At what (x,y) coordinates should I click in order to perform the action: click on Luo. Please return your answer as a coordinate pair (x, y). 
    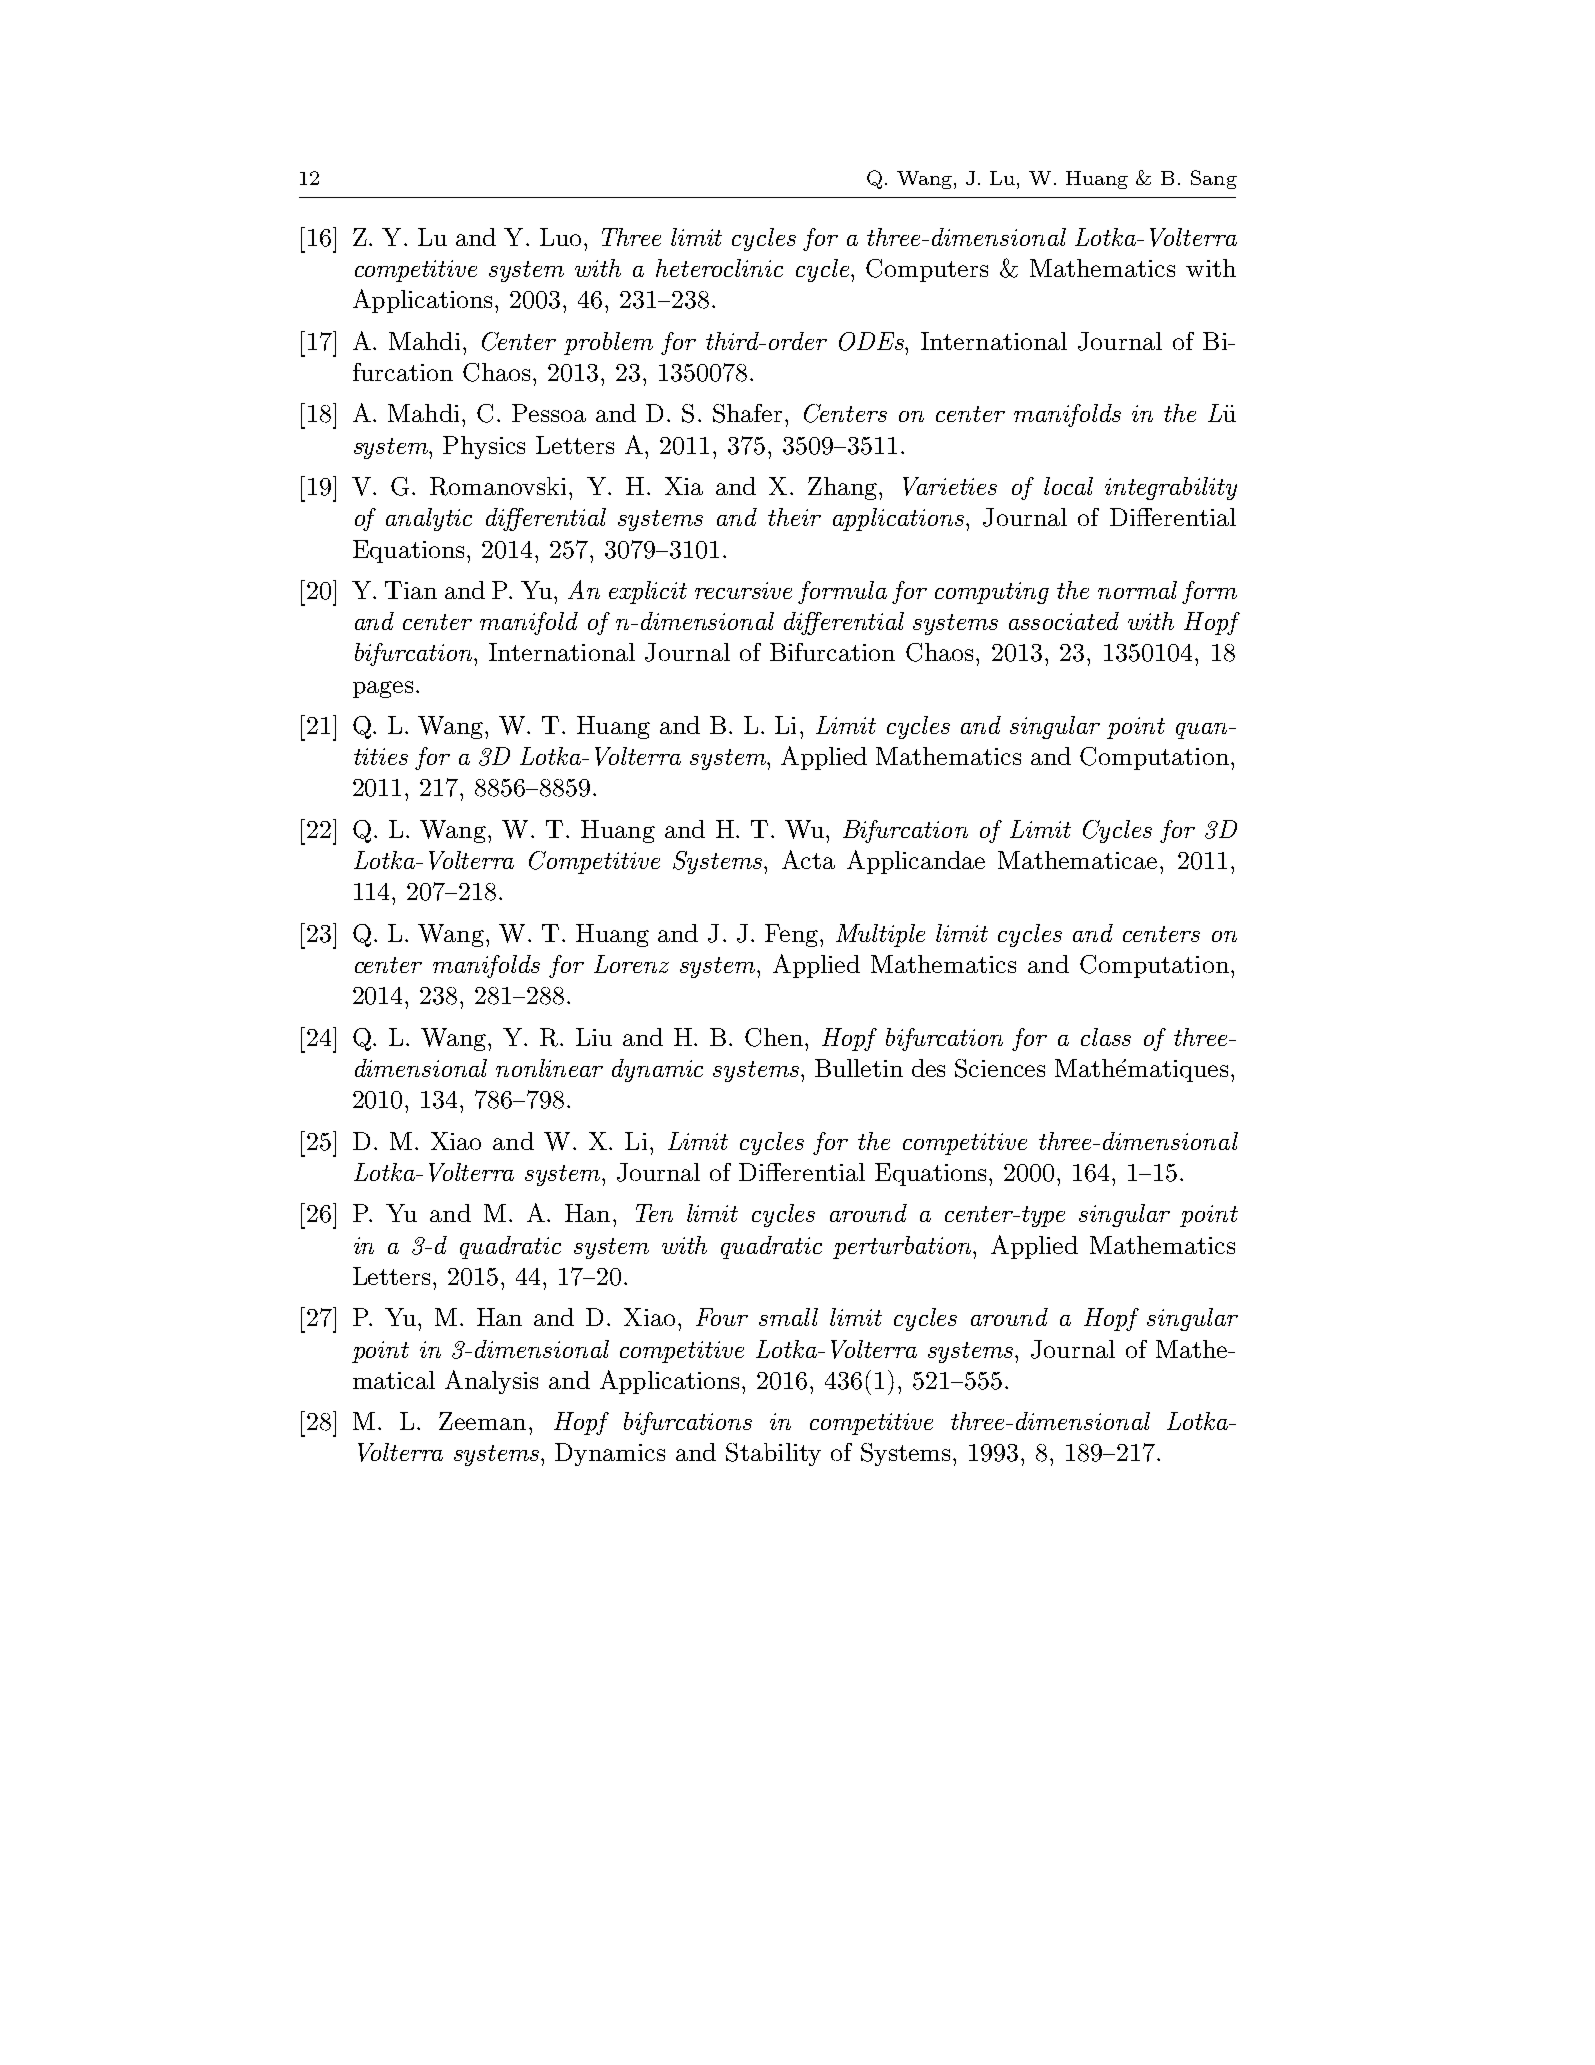
    Looking at the image, I should click on (560, 237).
